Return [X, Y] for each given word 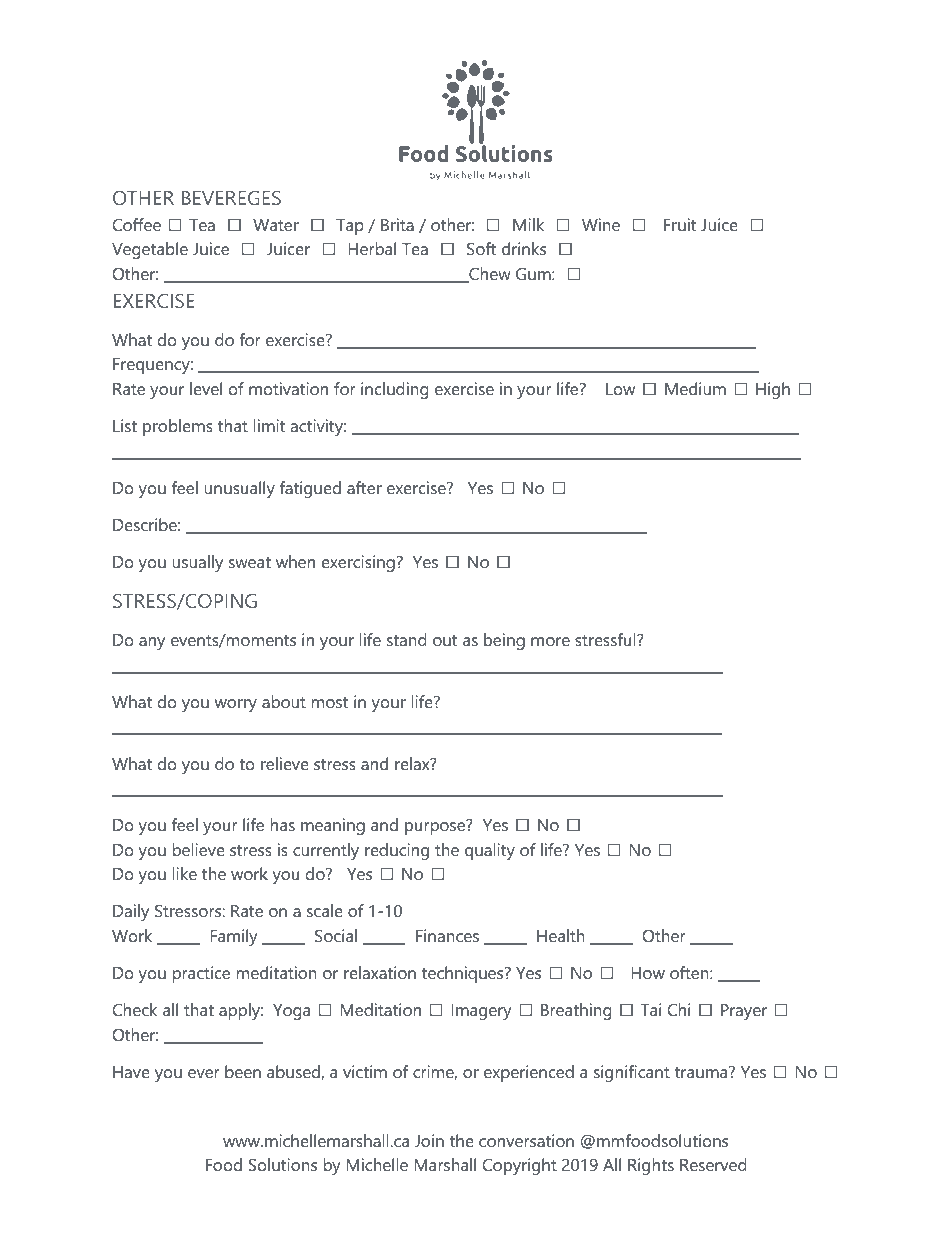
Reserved [713, 1164]
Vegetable [150, 250]
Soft [481, 248]
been [243, 1071]
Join [429, 1140]
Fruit [680, 224]
